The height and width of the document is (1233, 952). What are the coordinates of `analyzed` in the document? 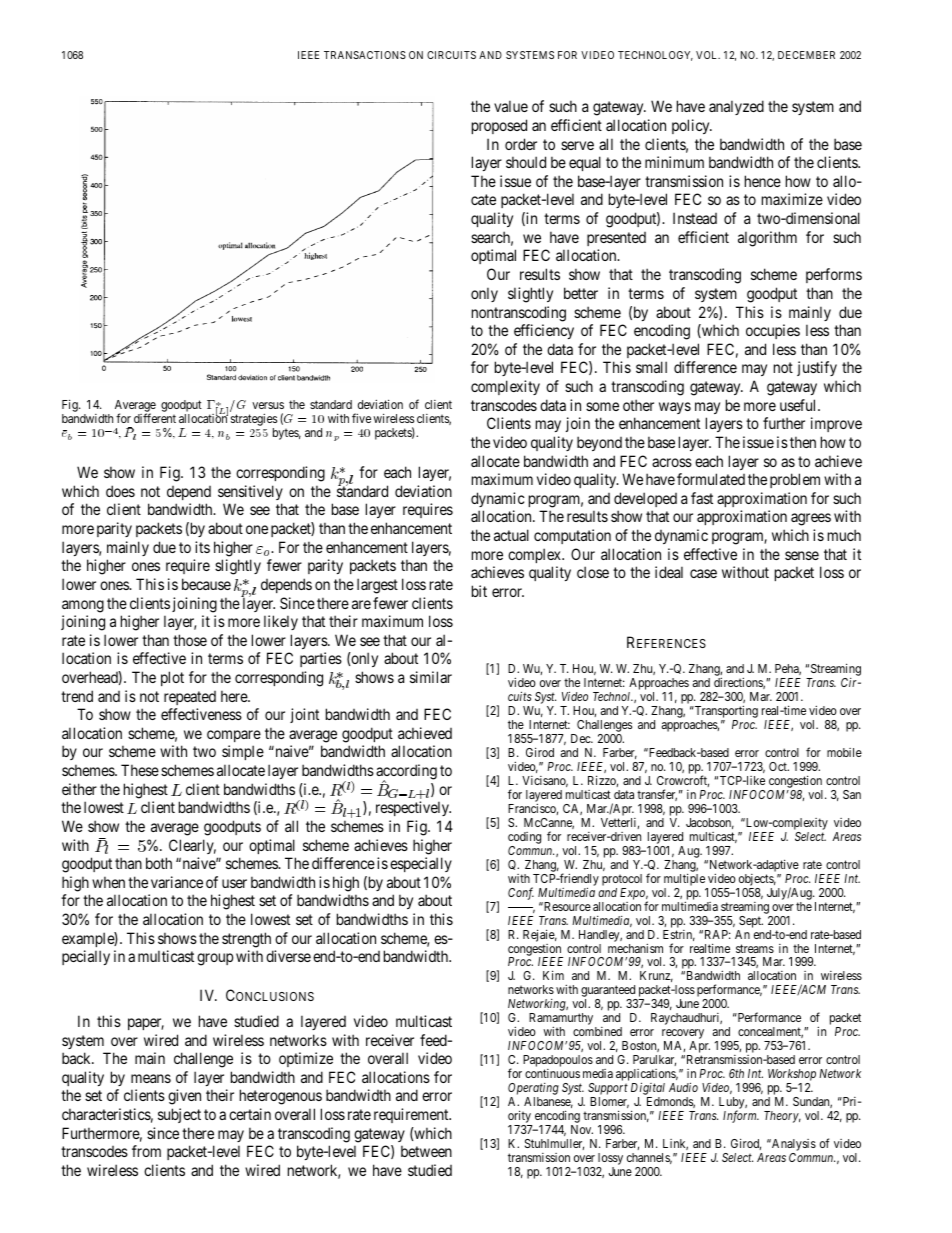 It's located at (736, 107).
